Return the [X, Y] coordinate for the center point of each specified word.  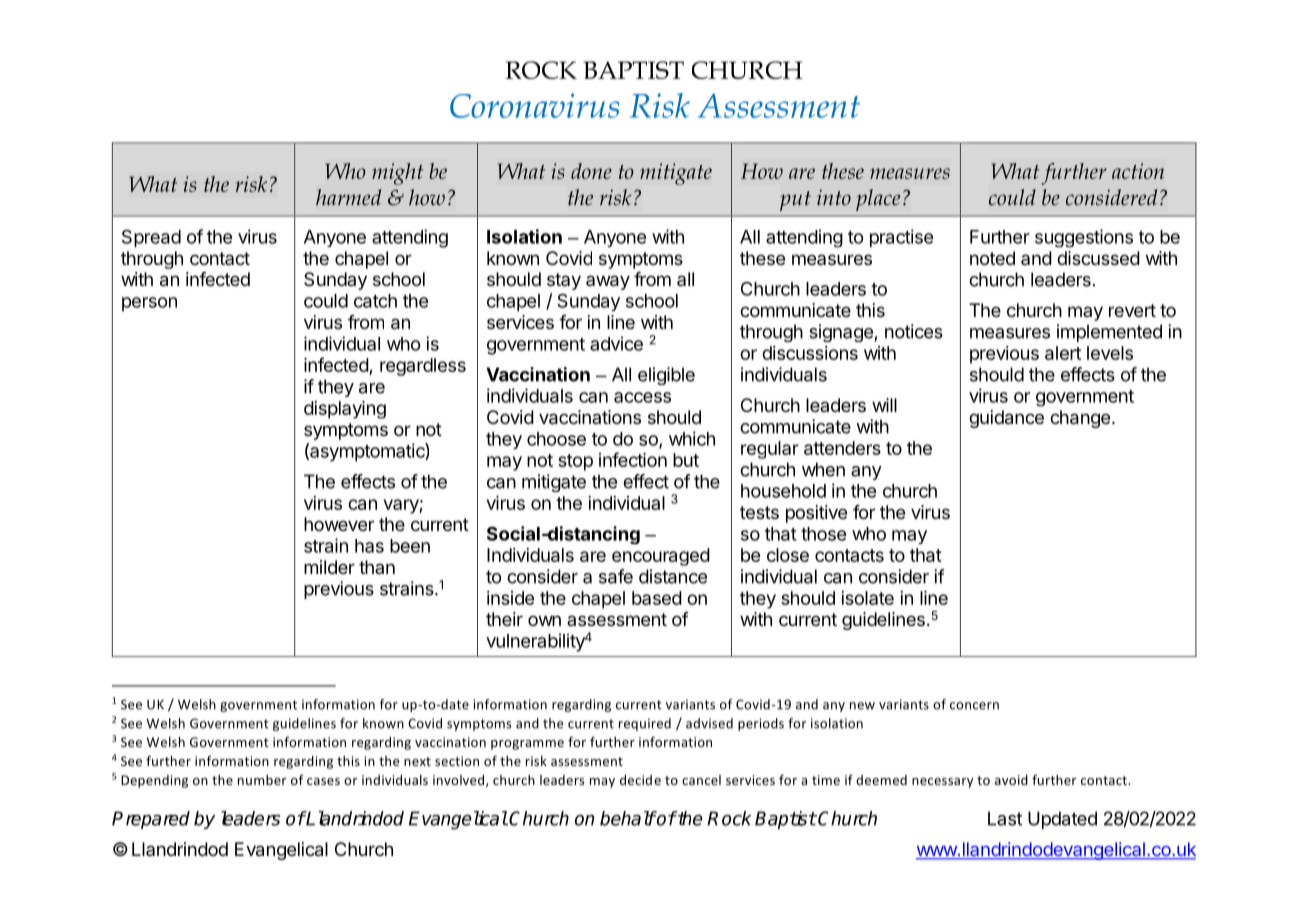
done [591, 171]
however [339, 524]
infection [633, 459]
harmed [349, 197]
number [262, 780]
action [1138, 171]
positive [816, 514]
